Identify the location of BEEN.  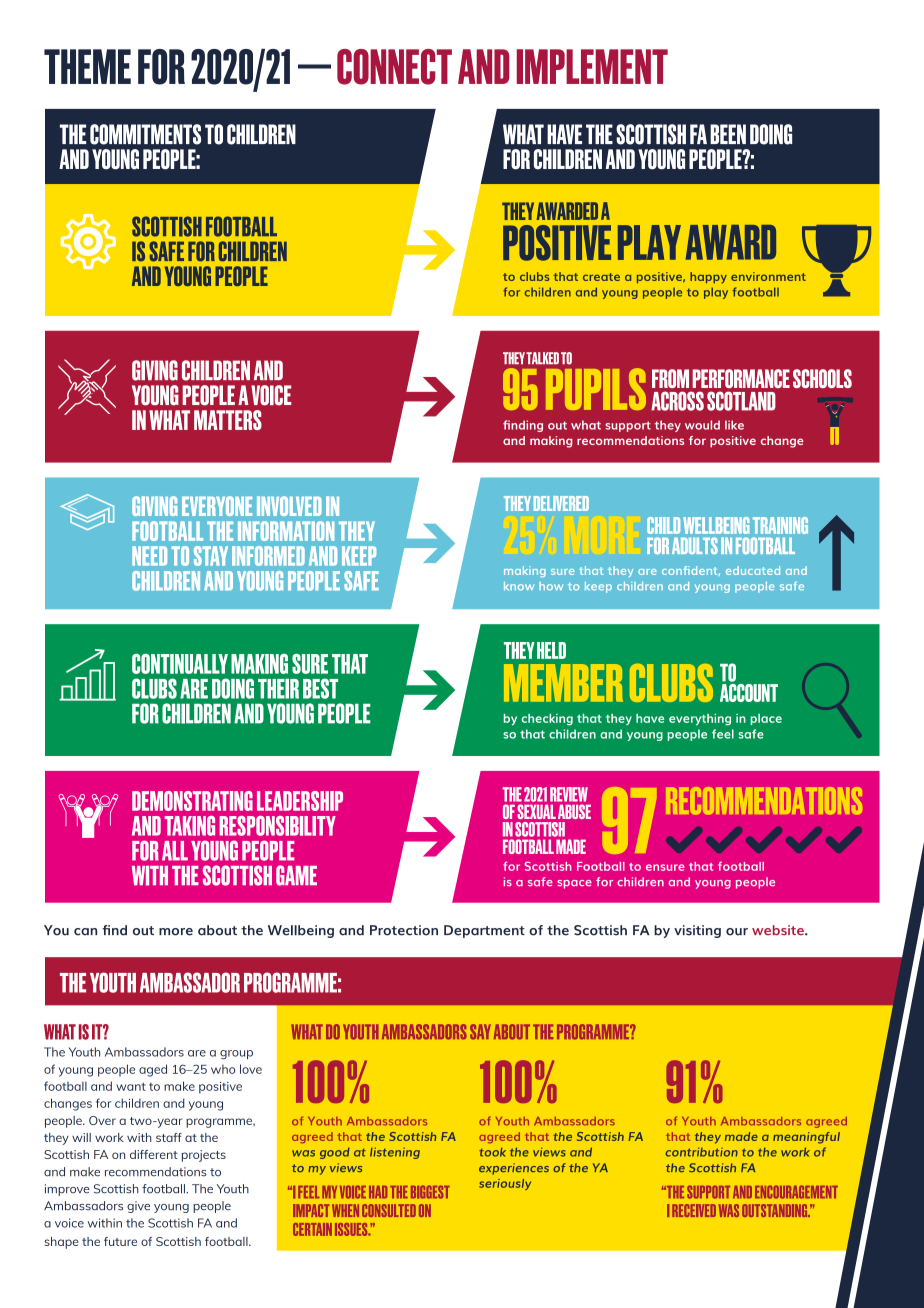
(728, 134).
